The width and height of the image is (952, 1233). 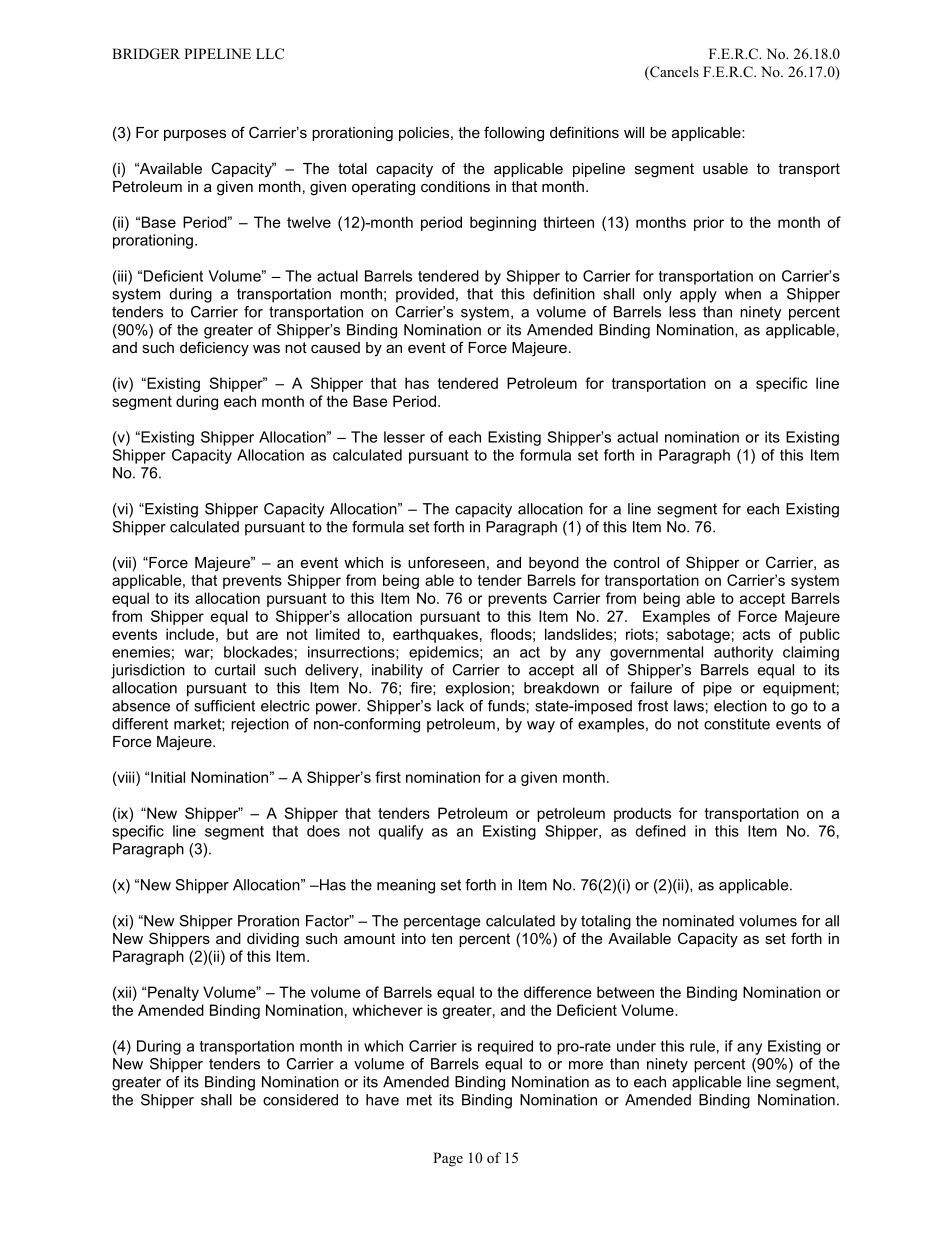 What do you see at coordinates (541, 727) in the image?
I see `way` at bounding box center [541, 727].
